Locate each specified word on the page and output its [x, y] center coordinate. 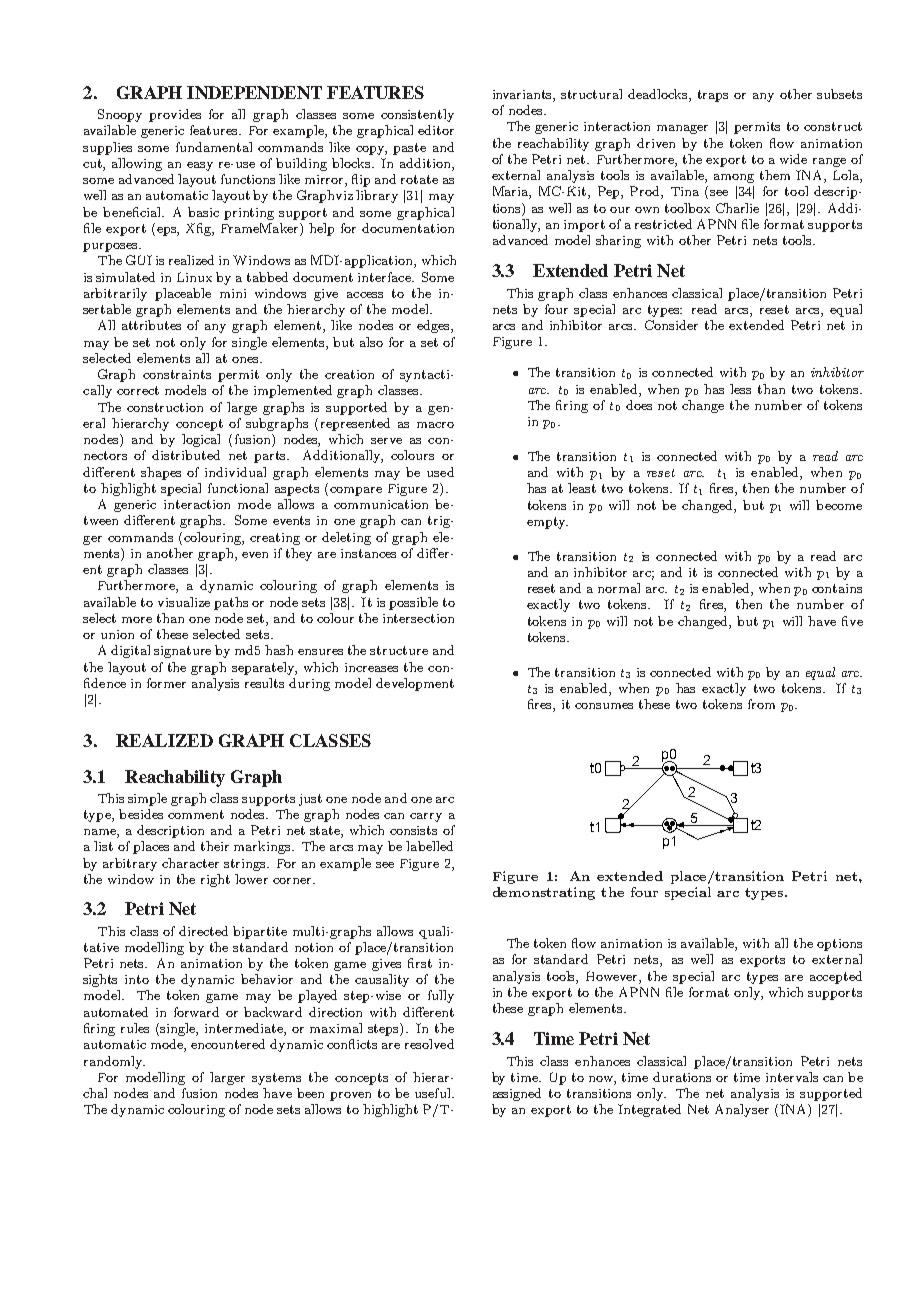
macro [435, 425]
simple [147, 799]
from [761, 704]
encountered [228, 1044]
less [740, 389]
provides [175, 115]
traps [713, 96]
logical [201, 440]
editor [436, 130]
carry [426, 817]
